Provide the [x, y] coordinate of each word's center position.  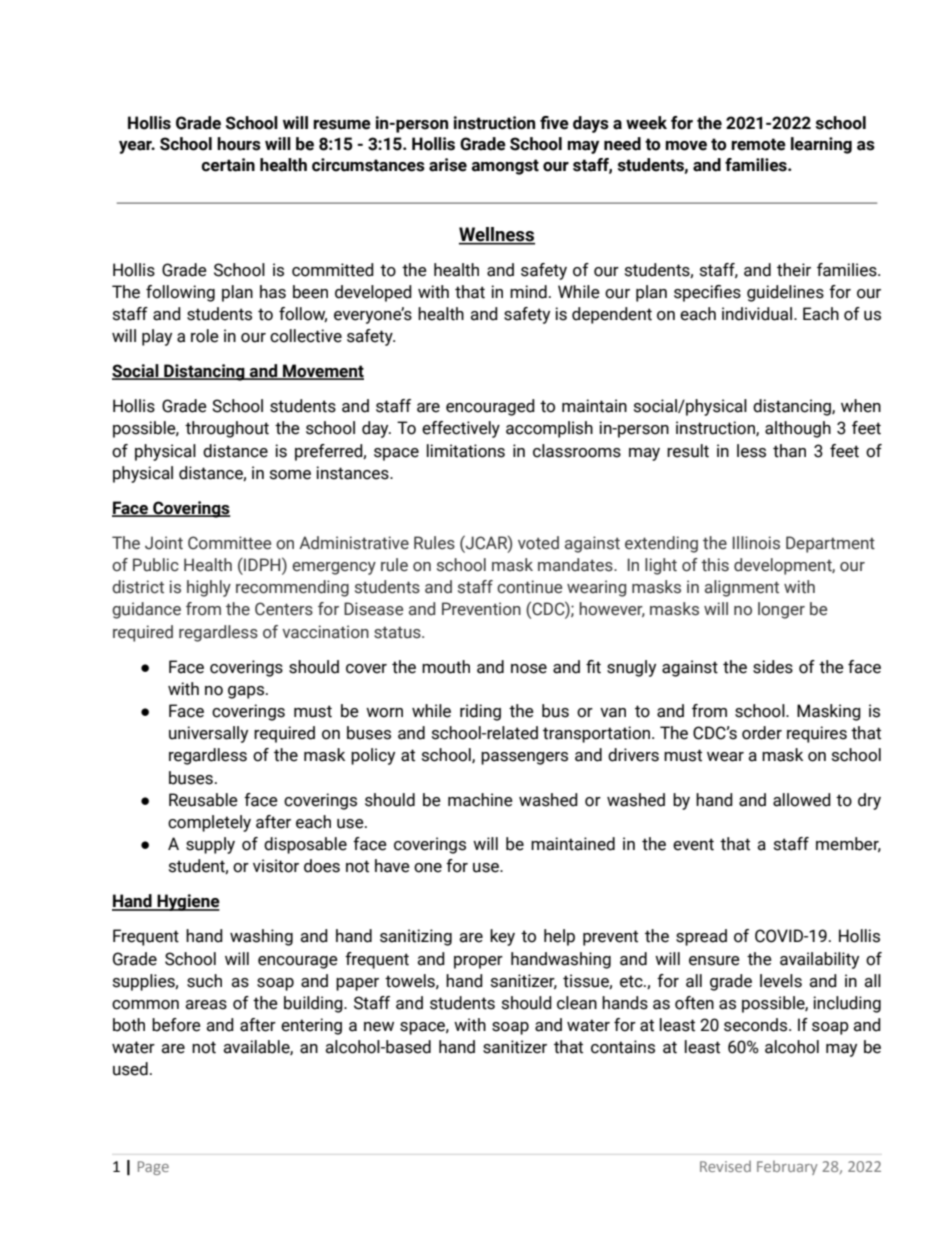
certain [228, 165]
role [205, 336]
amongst [505, 167]
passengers [524, 758]
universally [208, 734]
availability [819, 960]
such [204, 981]
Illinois [756, 543]
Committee [229, 543]
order [762, 733]
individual [758, 314]
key [502, 937]
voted [538, 543]
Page [153, 1168]
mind [528, 292]
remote [758, 144]
